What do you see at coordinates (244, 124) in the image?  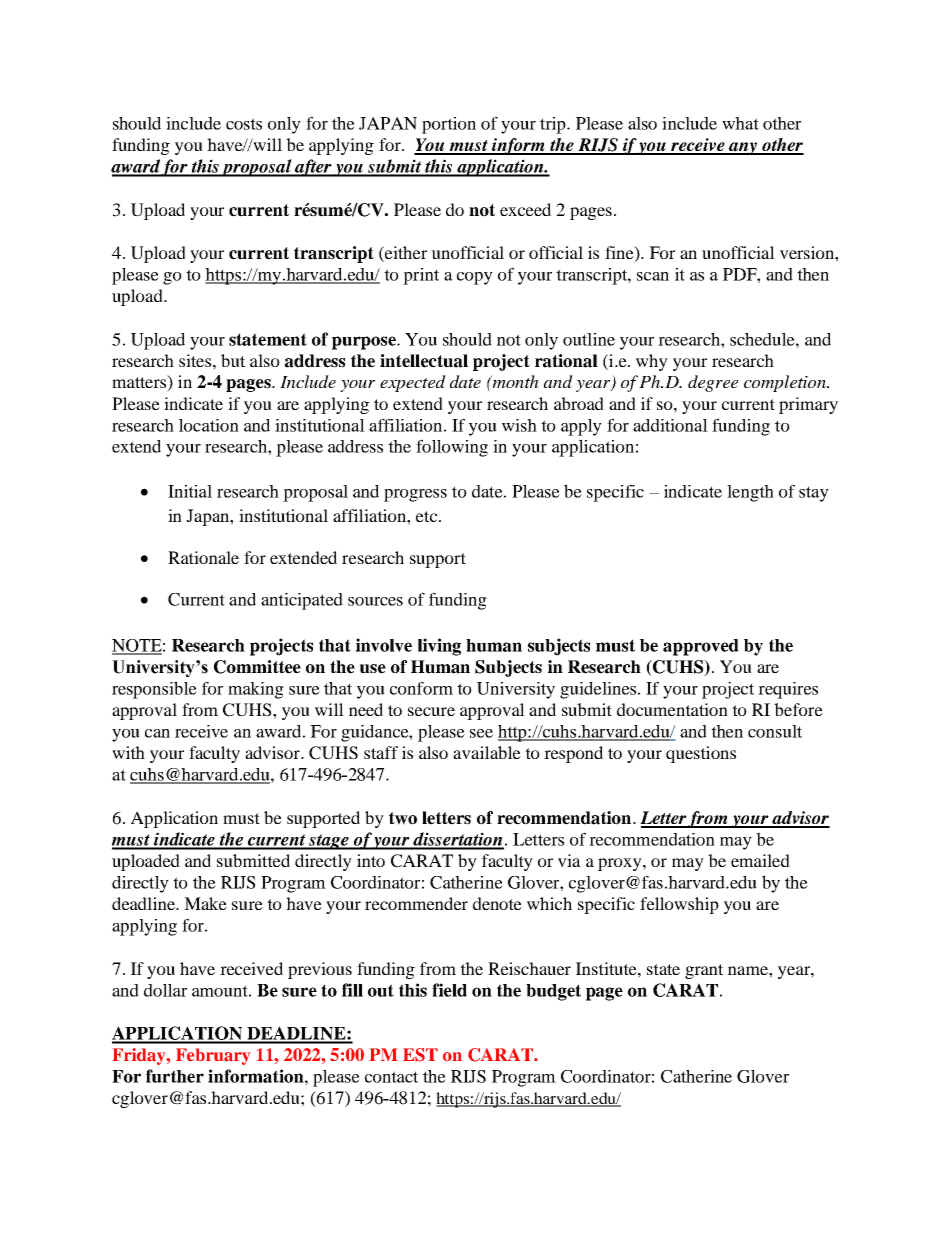 I see `costs` at bounding box center [244, 124].
